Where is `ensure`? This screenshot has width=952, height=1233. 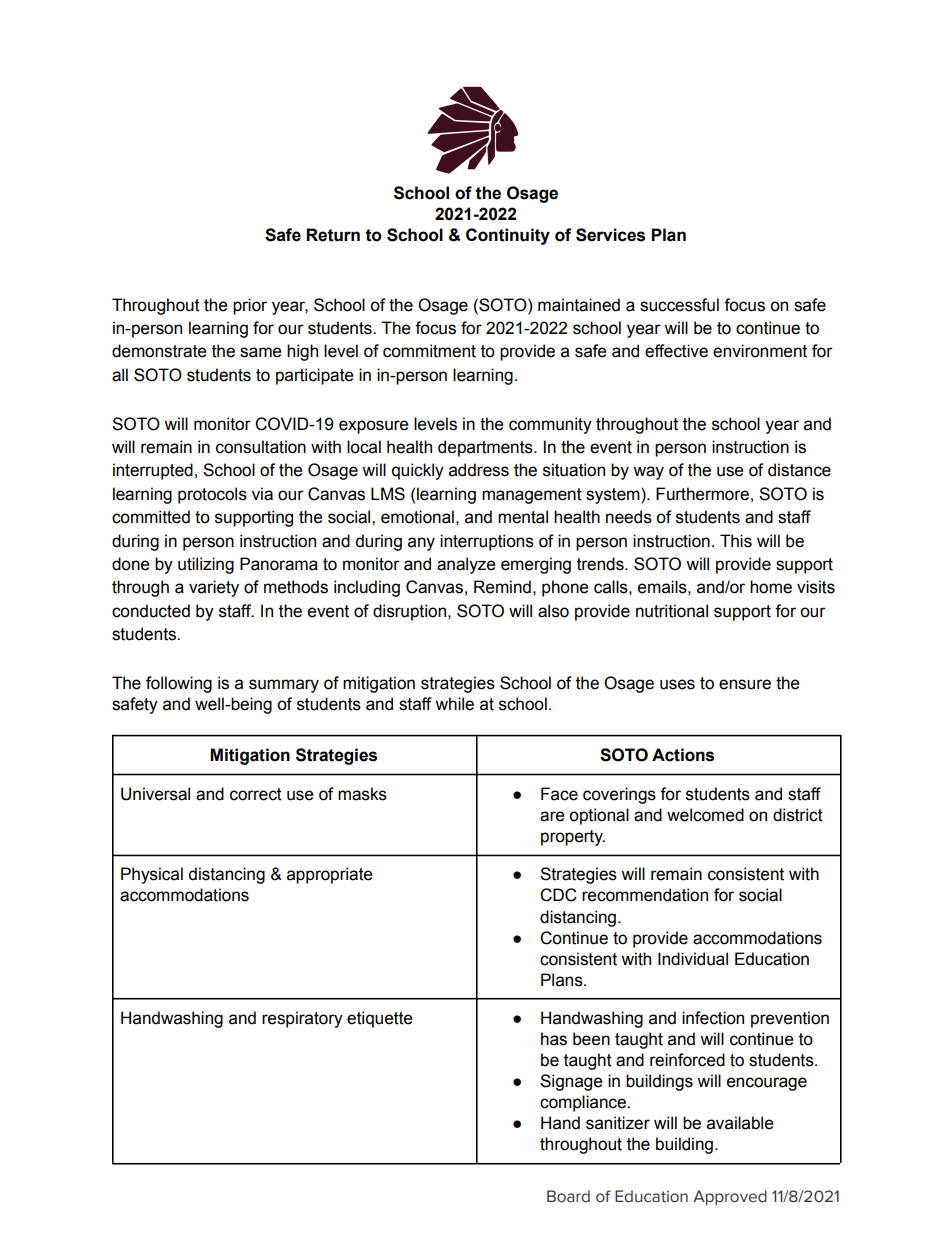
ensure is located at coordinates (745, 684).
